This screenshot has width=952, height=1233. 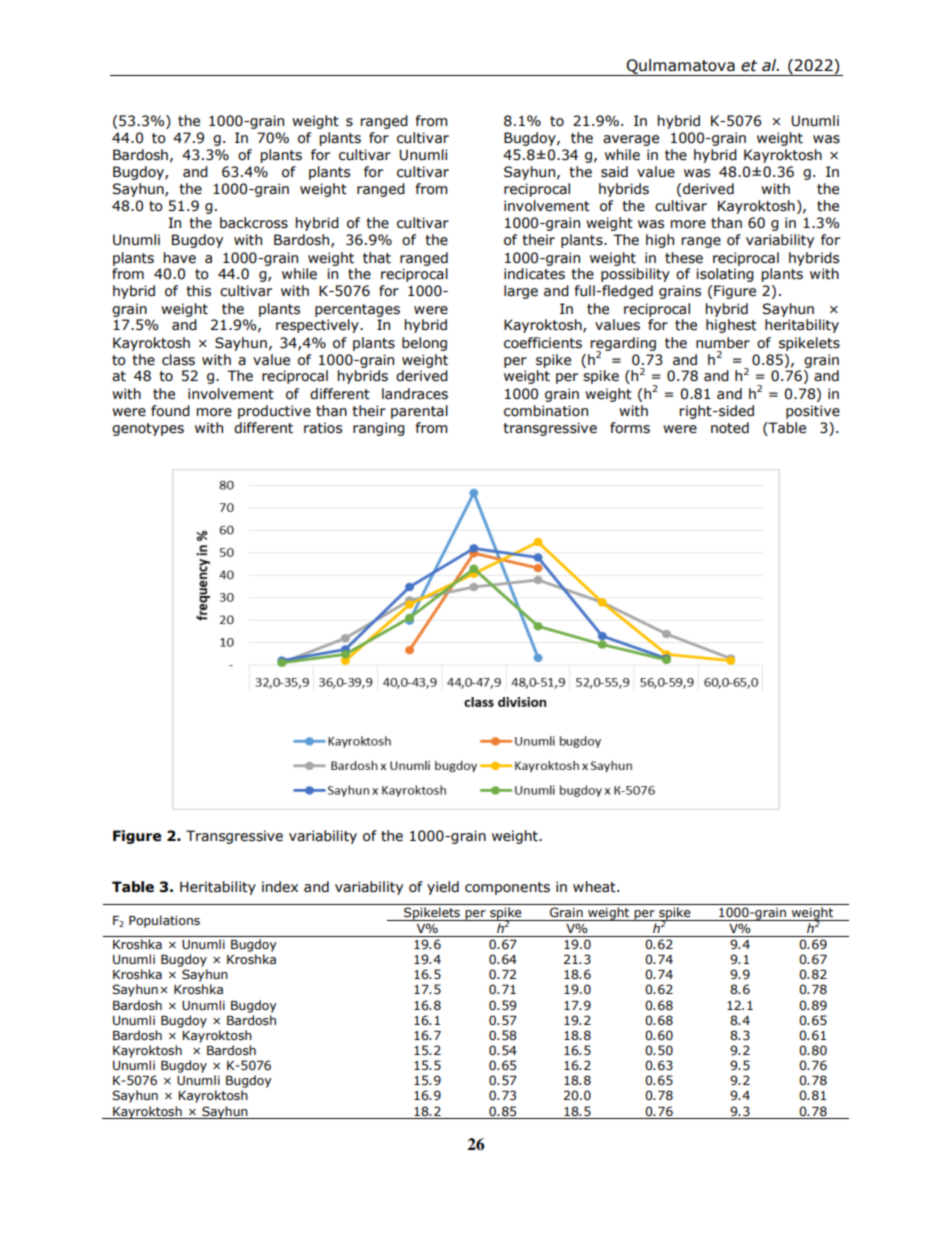 I want to click on productive, so click(x=274, y=412).
